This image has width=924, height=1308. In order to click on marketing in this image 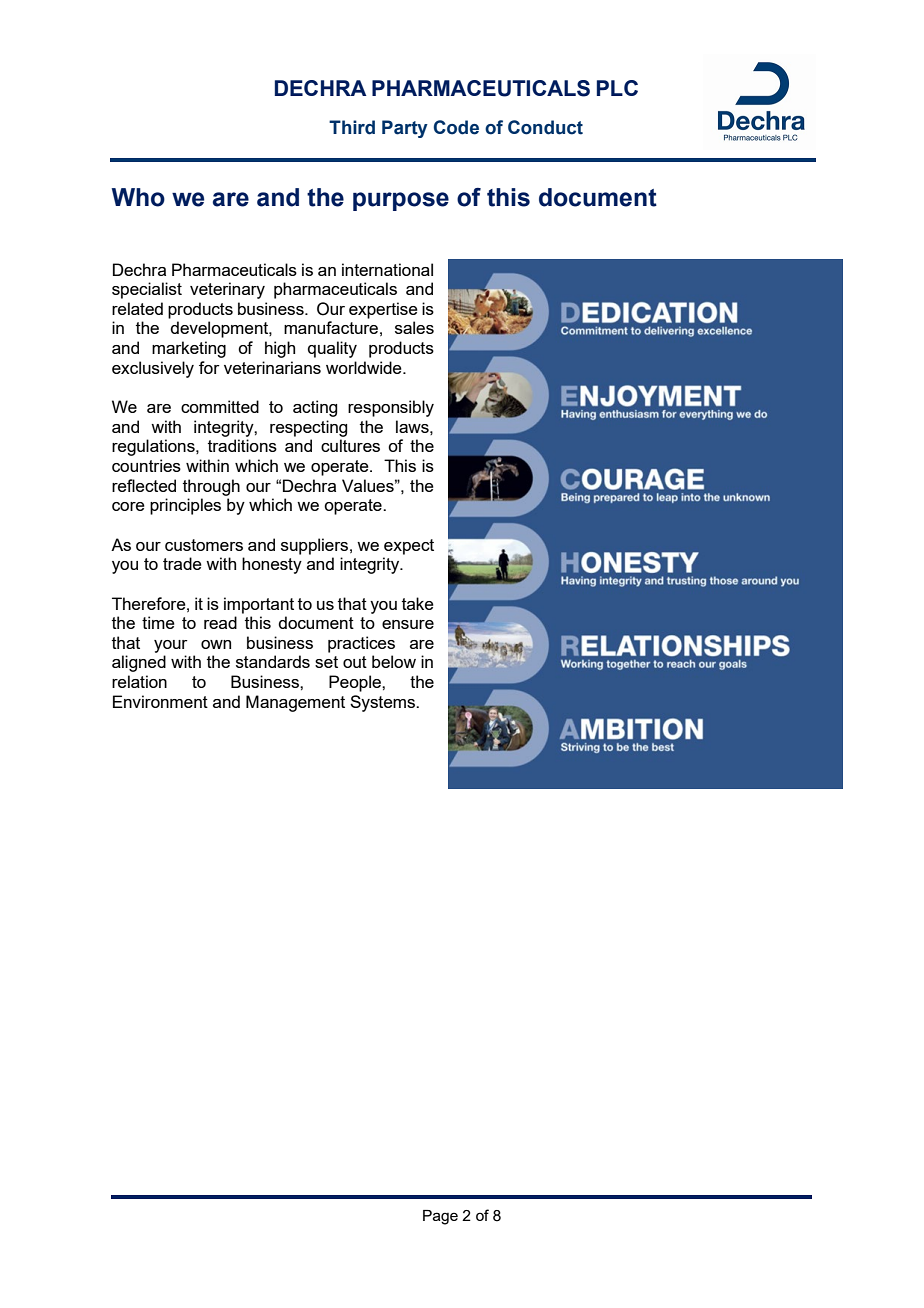, I will do `click(189, 349)`.
